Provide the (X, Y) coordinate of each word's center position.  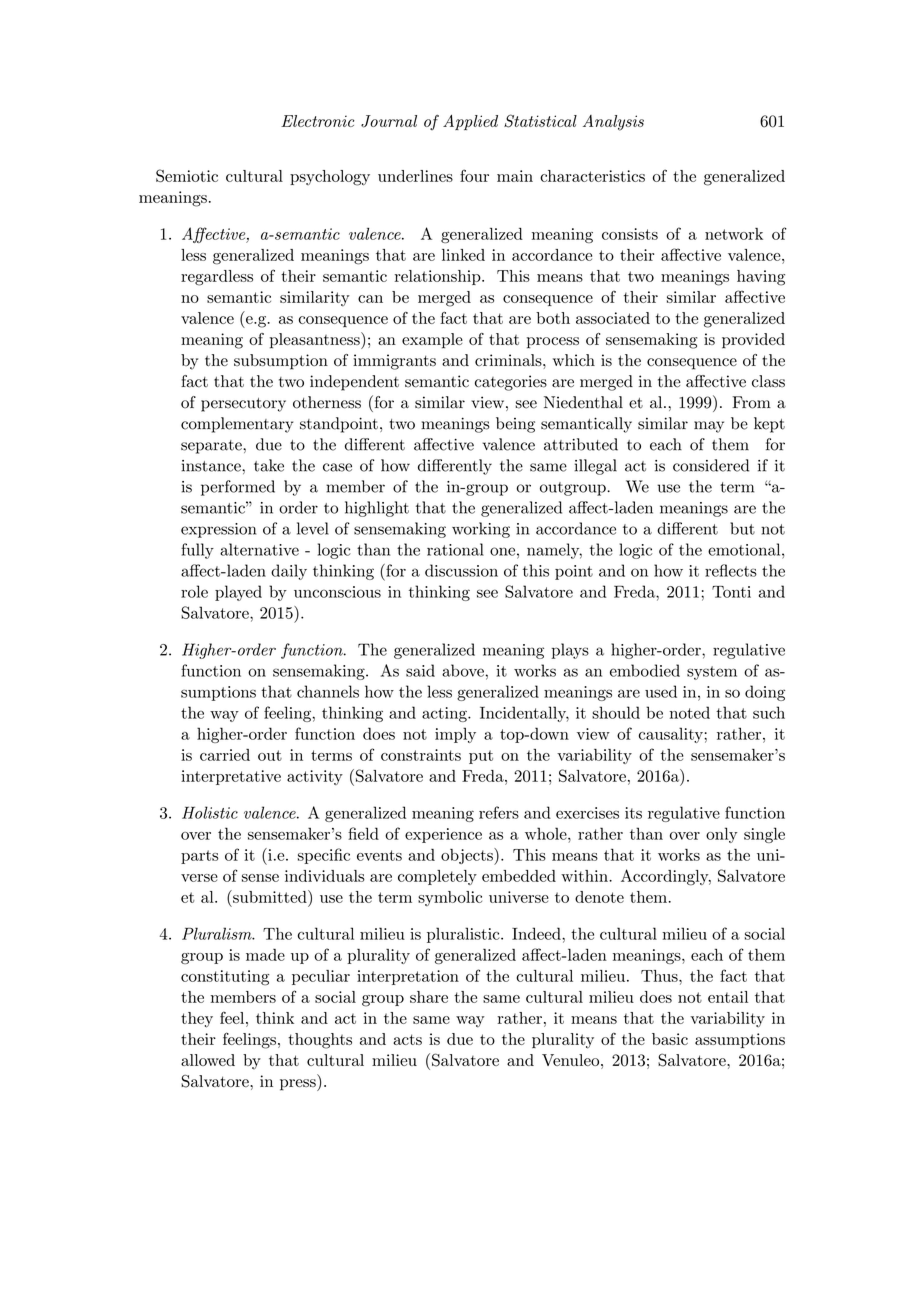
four (474, 175)
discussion (461, 570)
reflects (731, 570)
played (238, 593)
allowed (208, 1060)
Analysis (613, 123)
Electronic (317, 121)
